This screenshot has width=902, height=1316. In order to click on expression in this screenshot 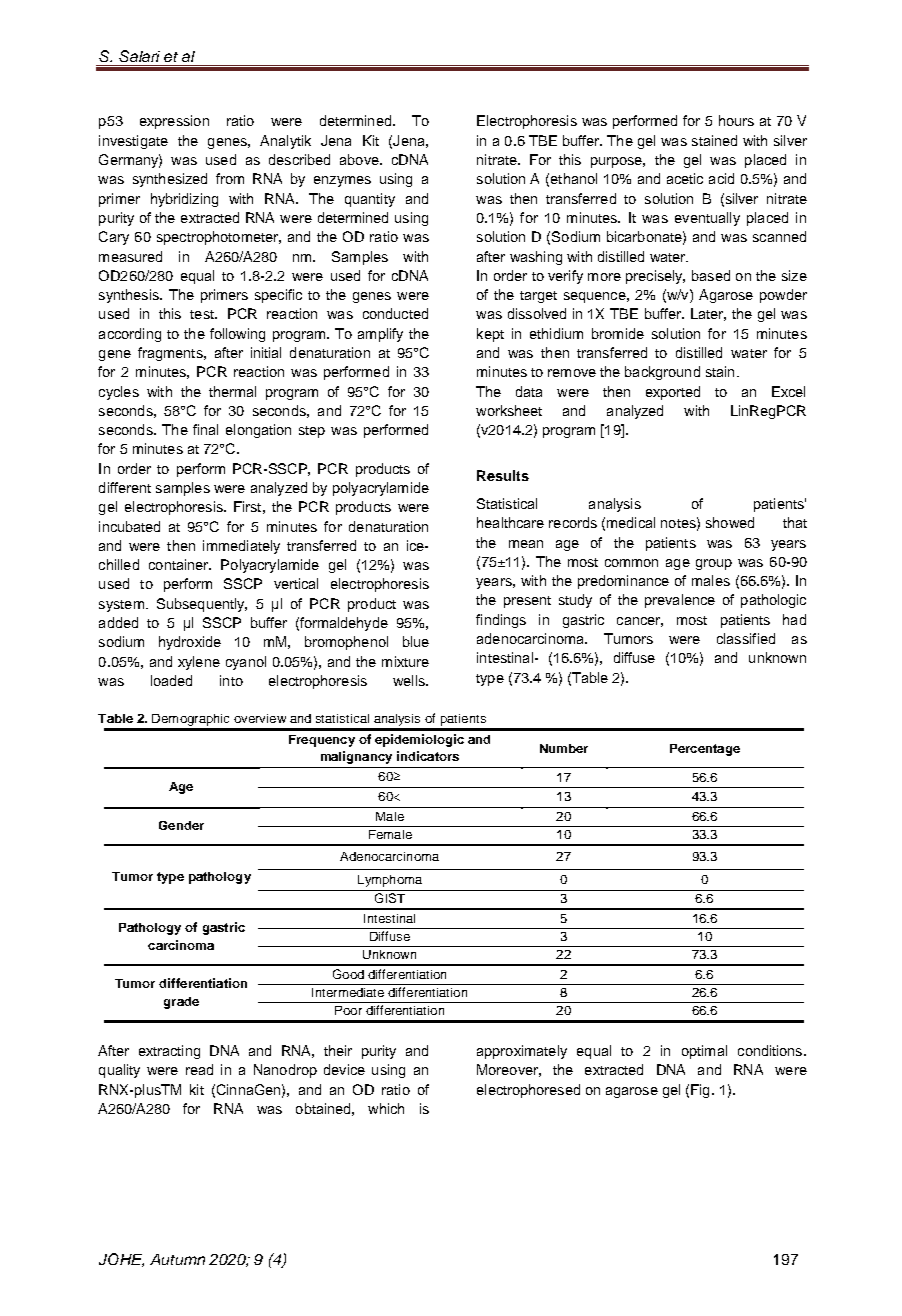, I will do `click(174, 122)`.
